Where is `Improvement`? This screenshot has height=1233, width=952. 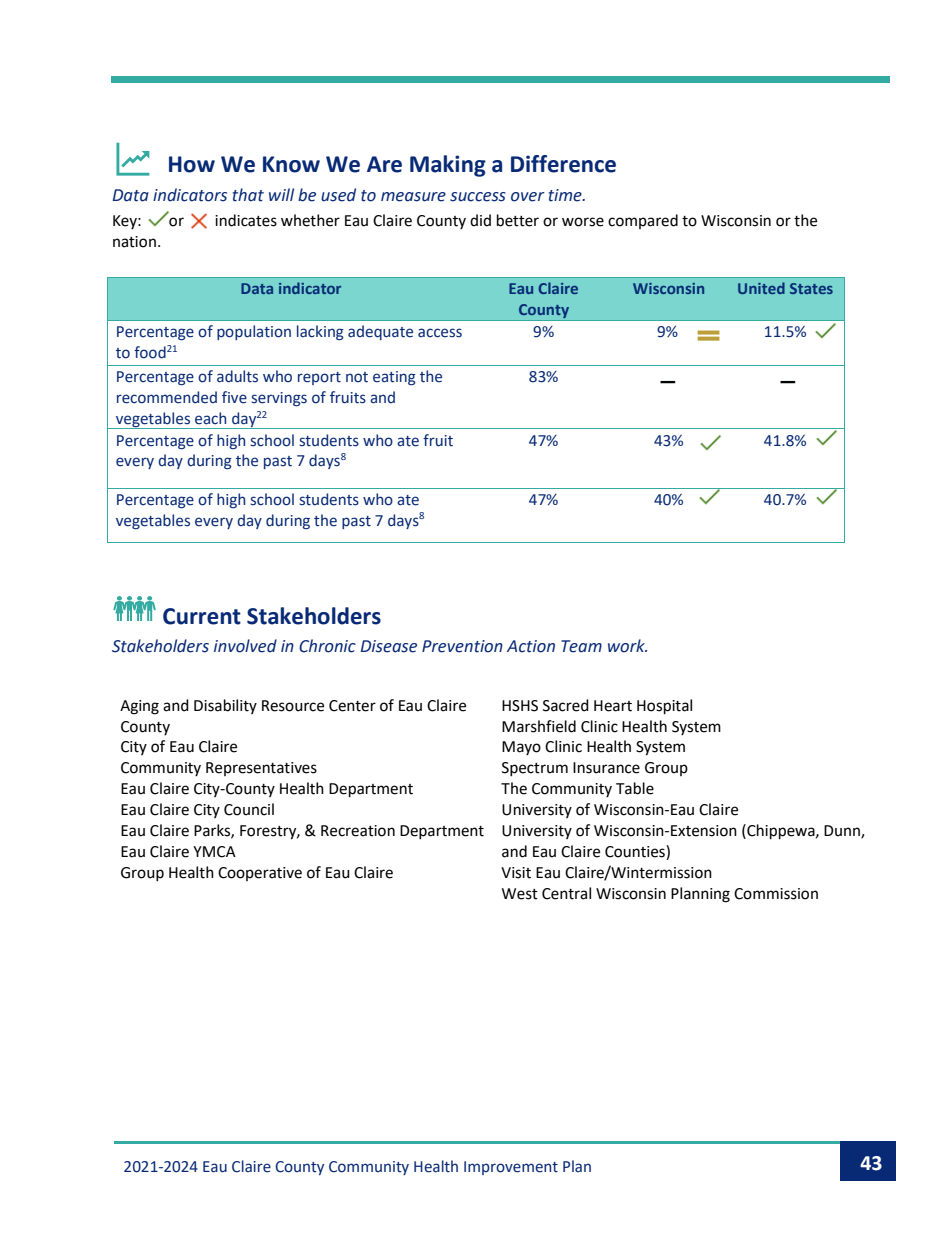 Improvement is located at coordinates (511, 1168).
